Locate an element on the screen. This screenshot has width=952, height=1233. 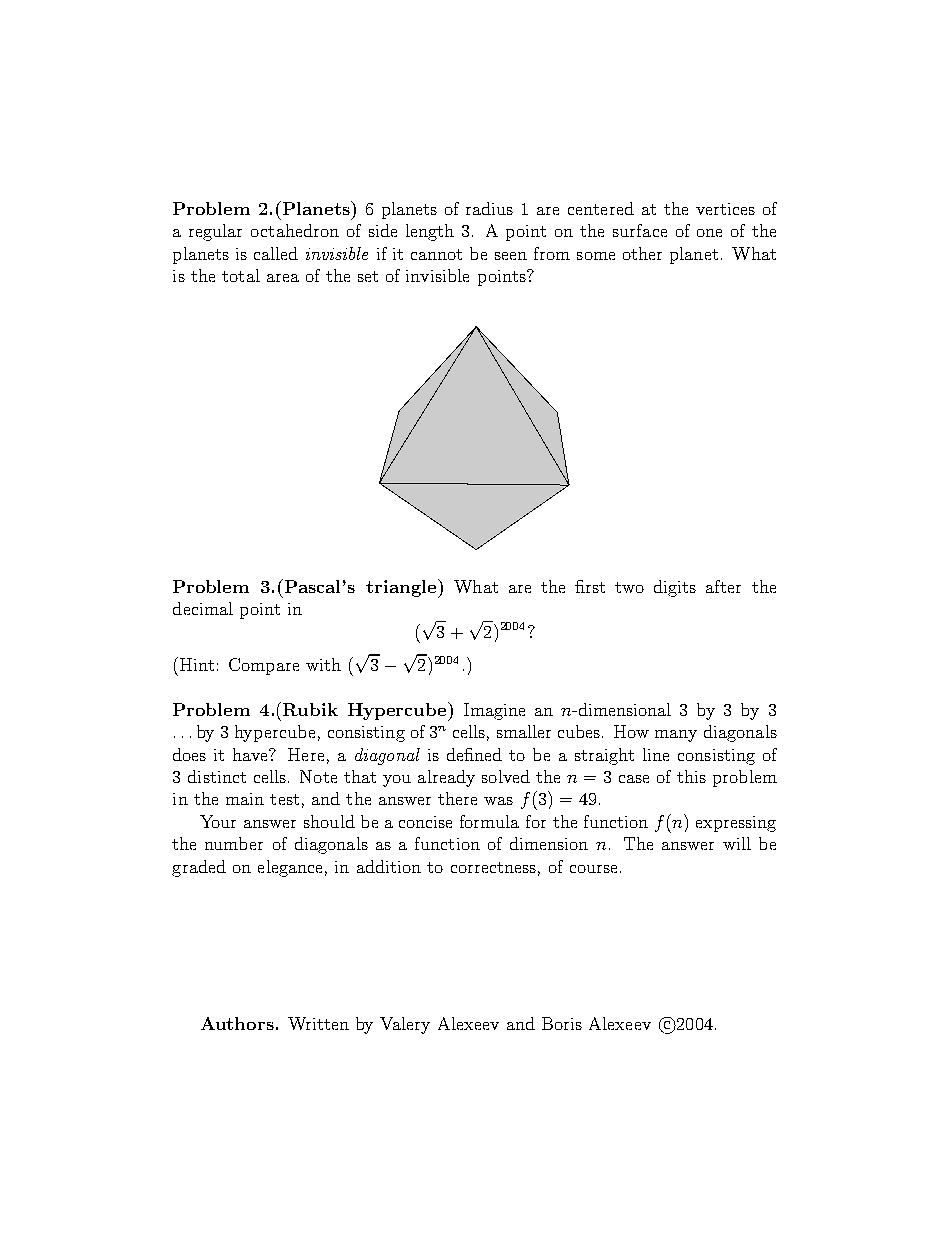
two is located at coordinates (629, 587).
